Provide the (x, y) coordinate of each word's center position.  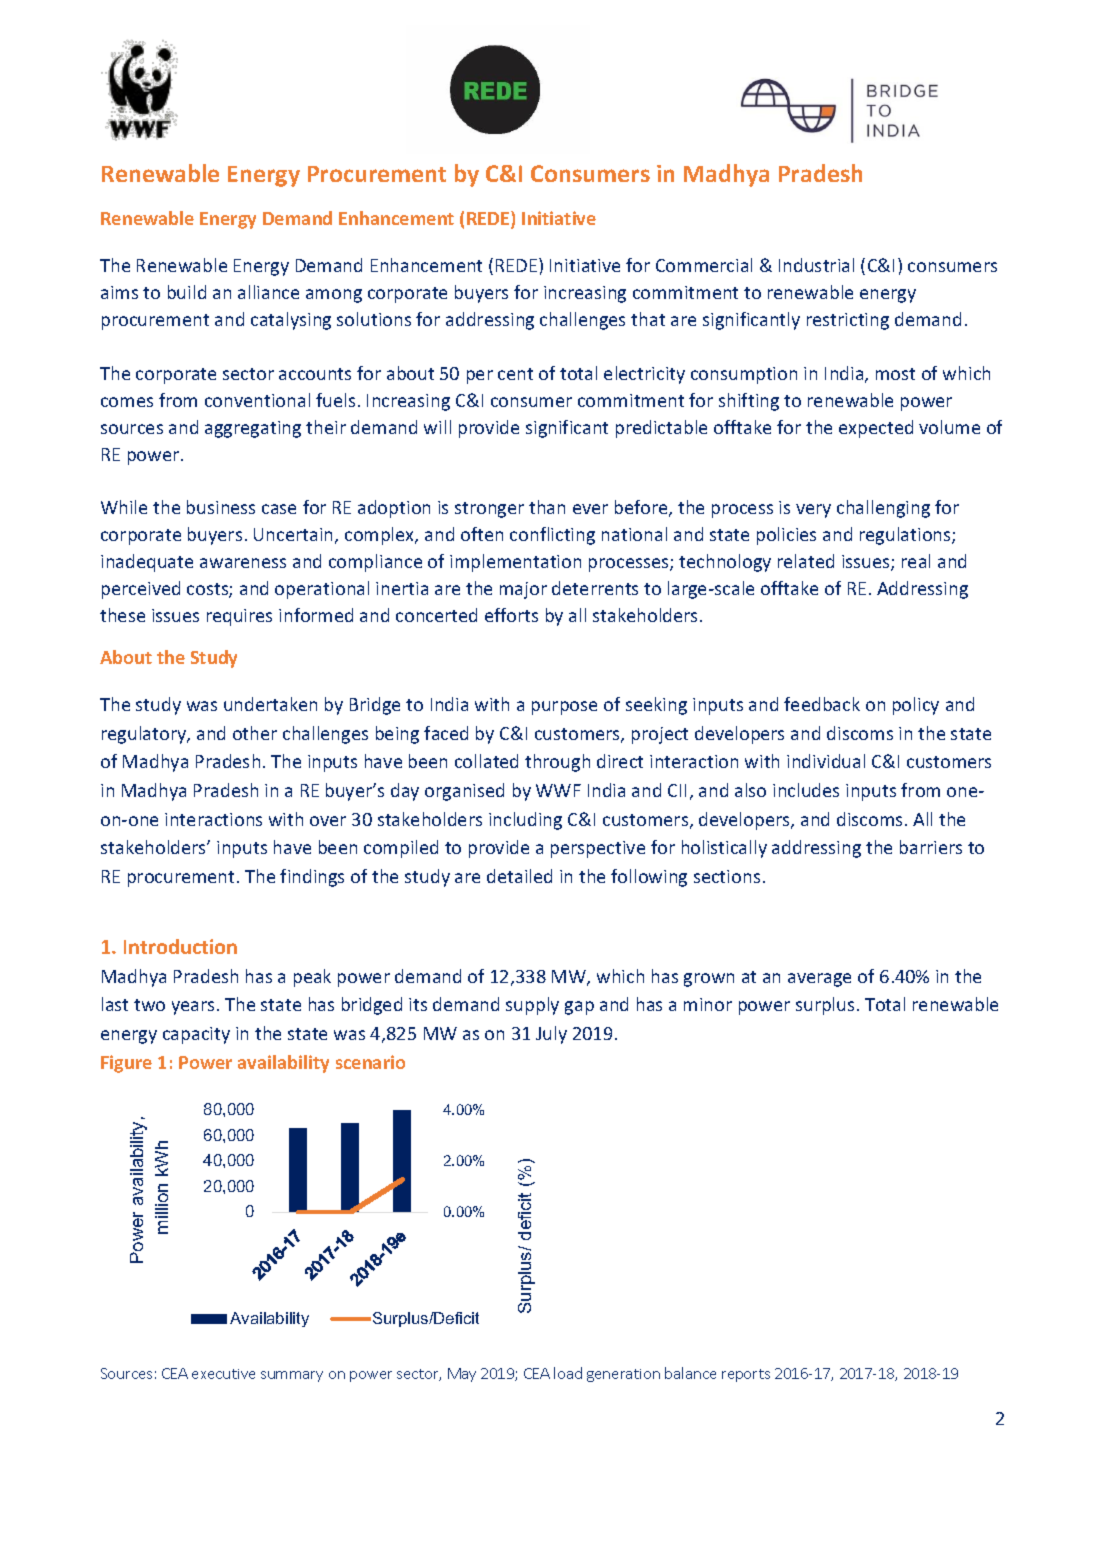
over (328, 821)
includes (806, 790)
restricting (848, 321)
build (187, 292)
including (525, 821)
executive (223, 1374)
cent (515, 374)
